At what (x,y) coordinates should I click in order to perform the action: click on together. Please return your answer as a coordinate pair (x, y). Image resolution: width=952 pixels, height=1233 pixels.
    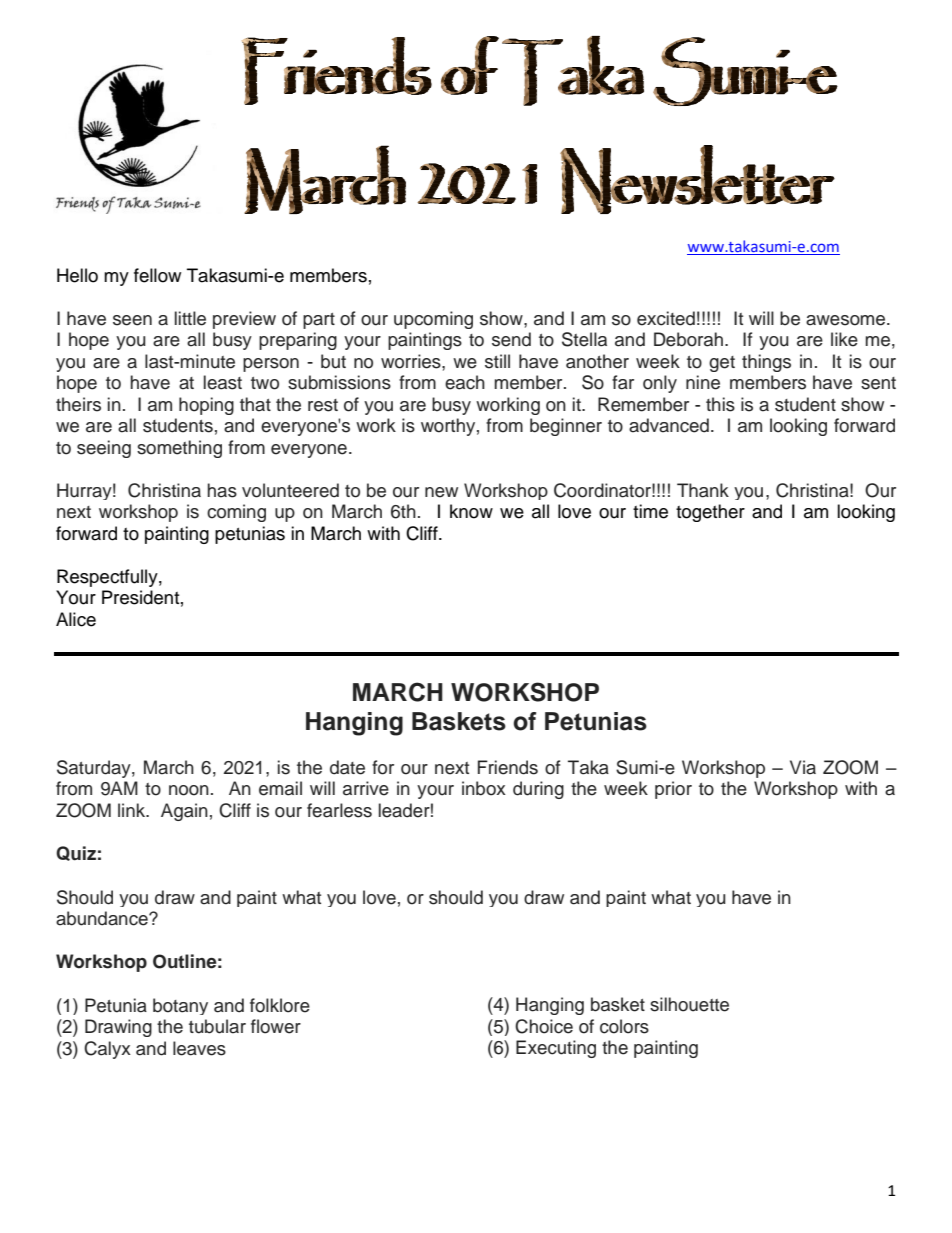
    Looking at the image, I should click on (710, 513).
